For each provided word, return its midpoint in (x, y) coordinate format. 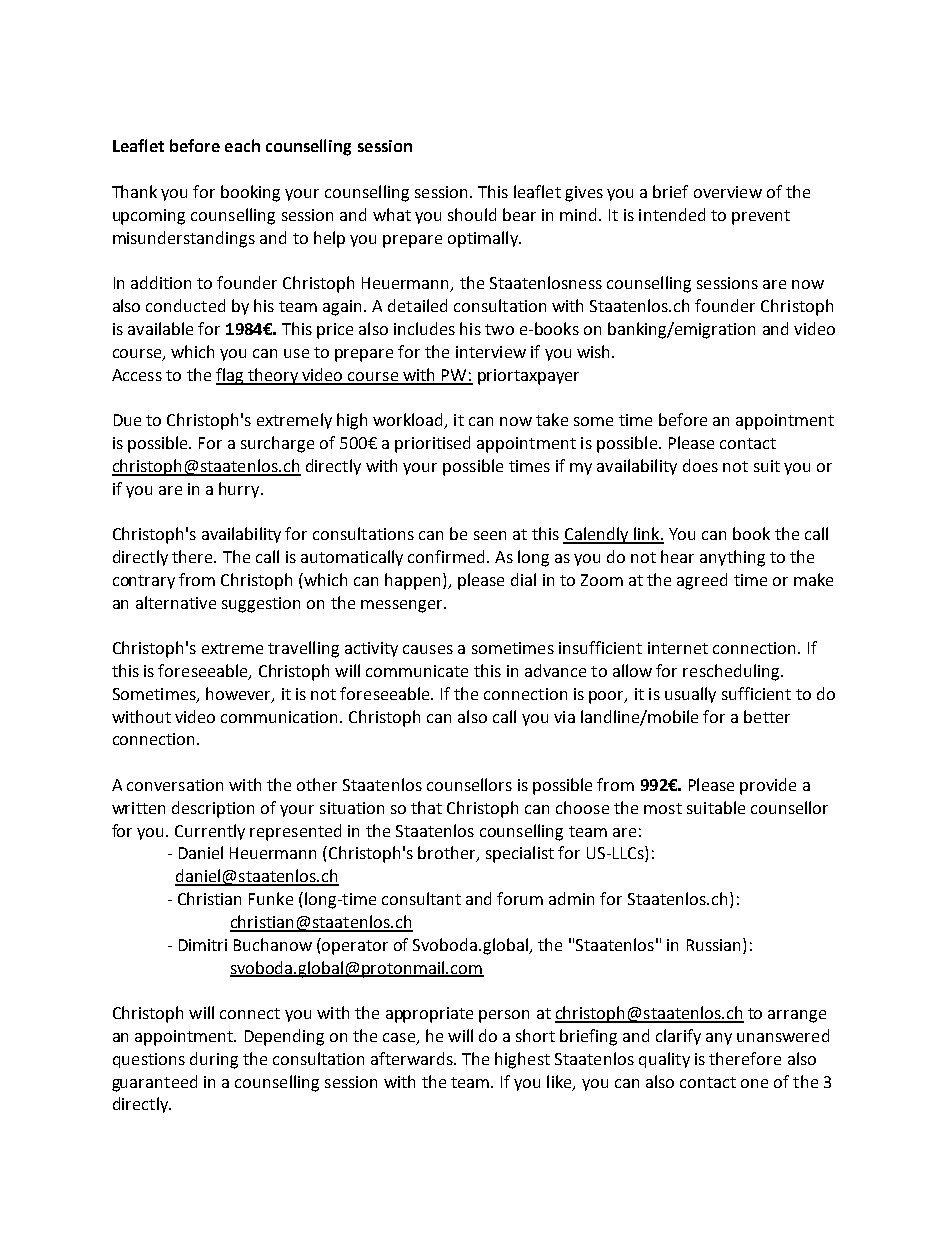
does (700, 465)
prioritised (432, 444)
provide (768, 786)
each (242, 145)
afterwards (413, 1058)
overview (728, 192)
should (472, 214)
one (754, 1083)
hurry (240, 490)
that (426, 807)
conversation (175, 785)
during (214, 1060)
